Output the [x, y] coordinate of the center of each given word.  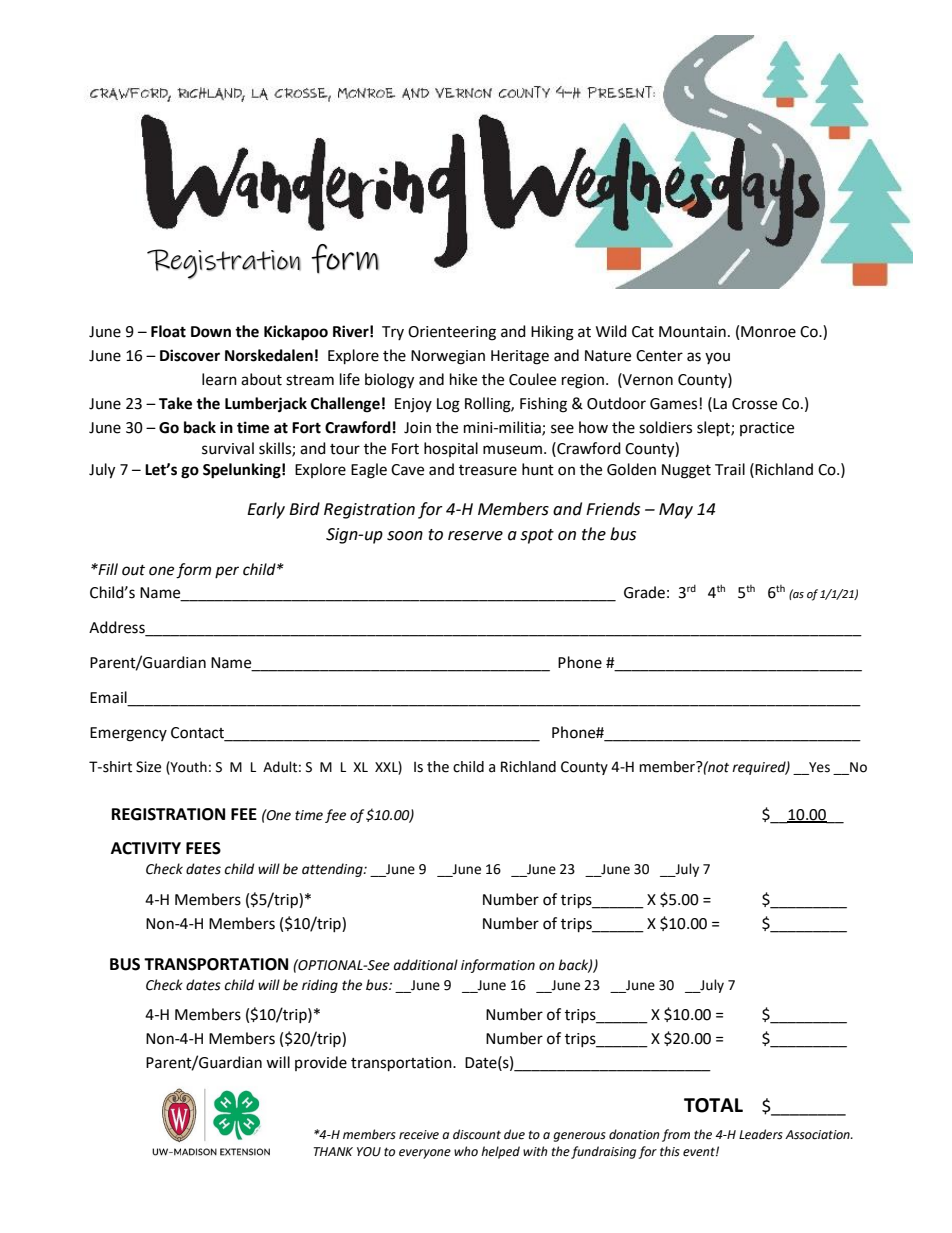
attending [333, 870]
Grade [644, 592]
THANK [333, 1151]
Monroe [768, 332]
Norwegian [448, 357]
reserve [475, 536]
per [227, 572]
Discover [190, 355]
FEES [203, 848]
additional [426, 965]
